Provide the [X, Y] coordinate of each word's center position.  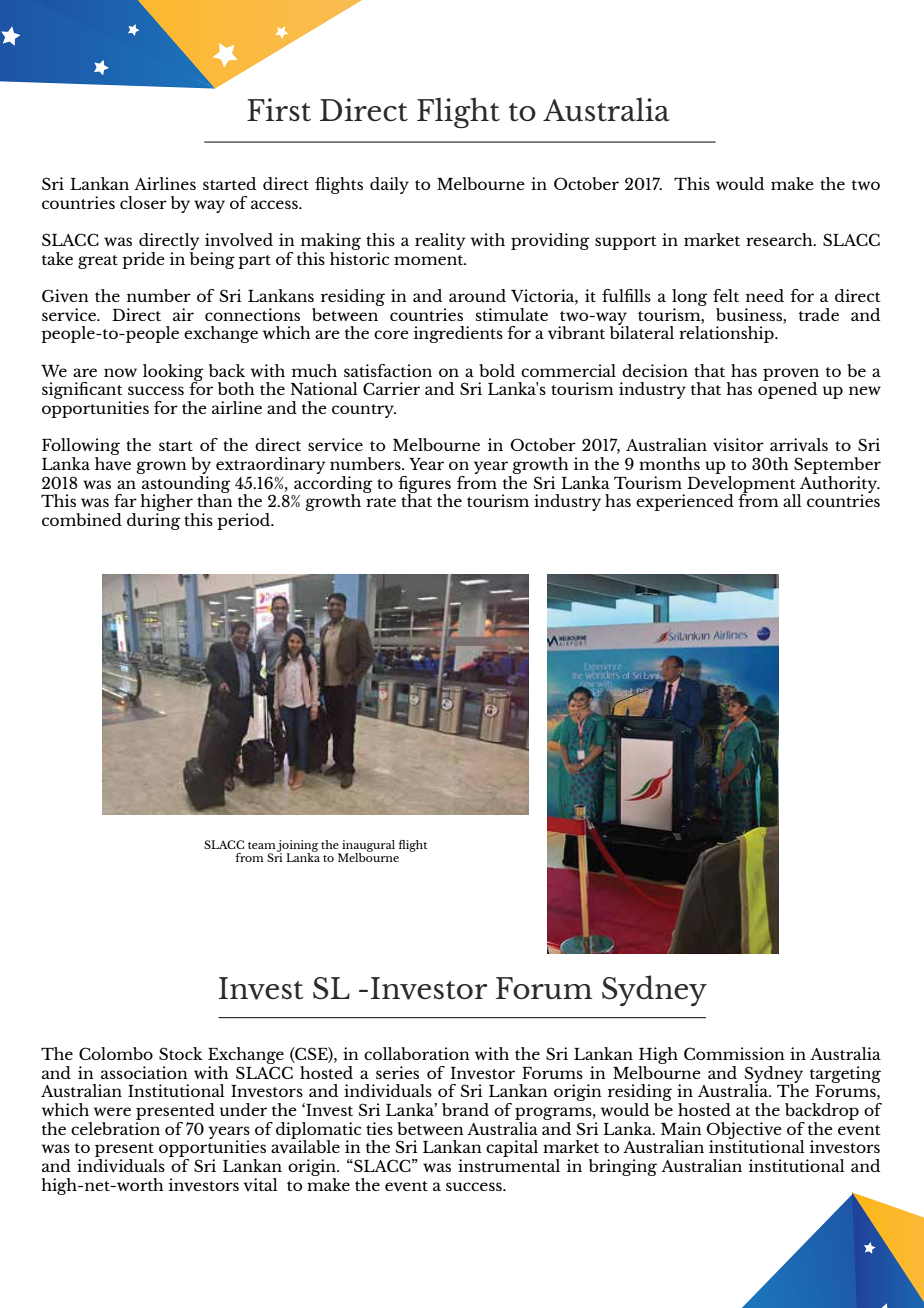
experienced [685, 502]
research [780, 239]
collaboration [417, 1053]
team [262, 845]
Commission [734, 1053]
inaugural [367, 847]
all [792, 500]
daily [389, 185]
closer [143, 202]
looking [173, 373]
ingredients [458, 334]
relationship [727, 334]
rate [381, 502]
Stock [181, 1053]
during [153, 521]
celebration [115, 1127]
